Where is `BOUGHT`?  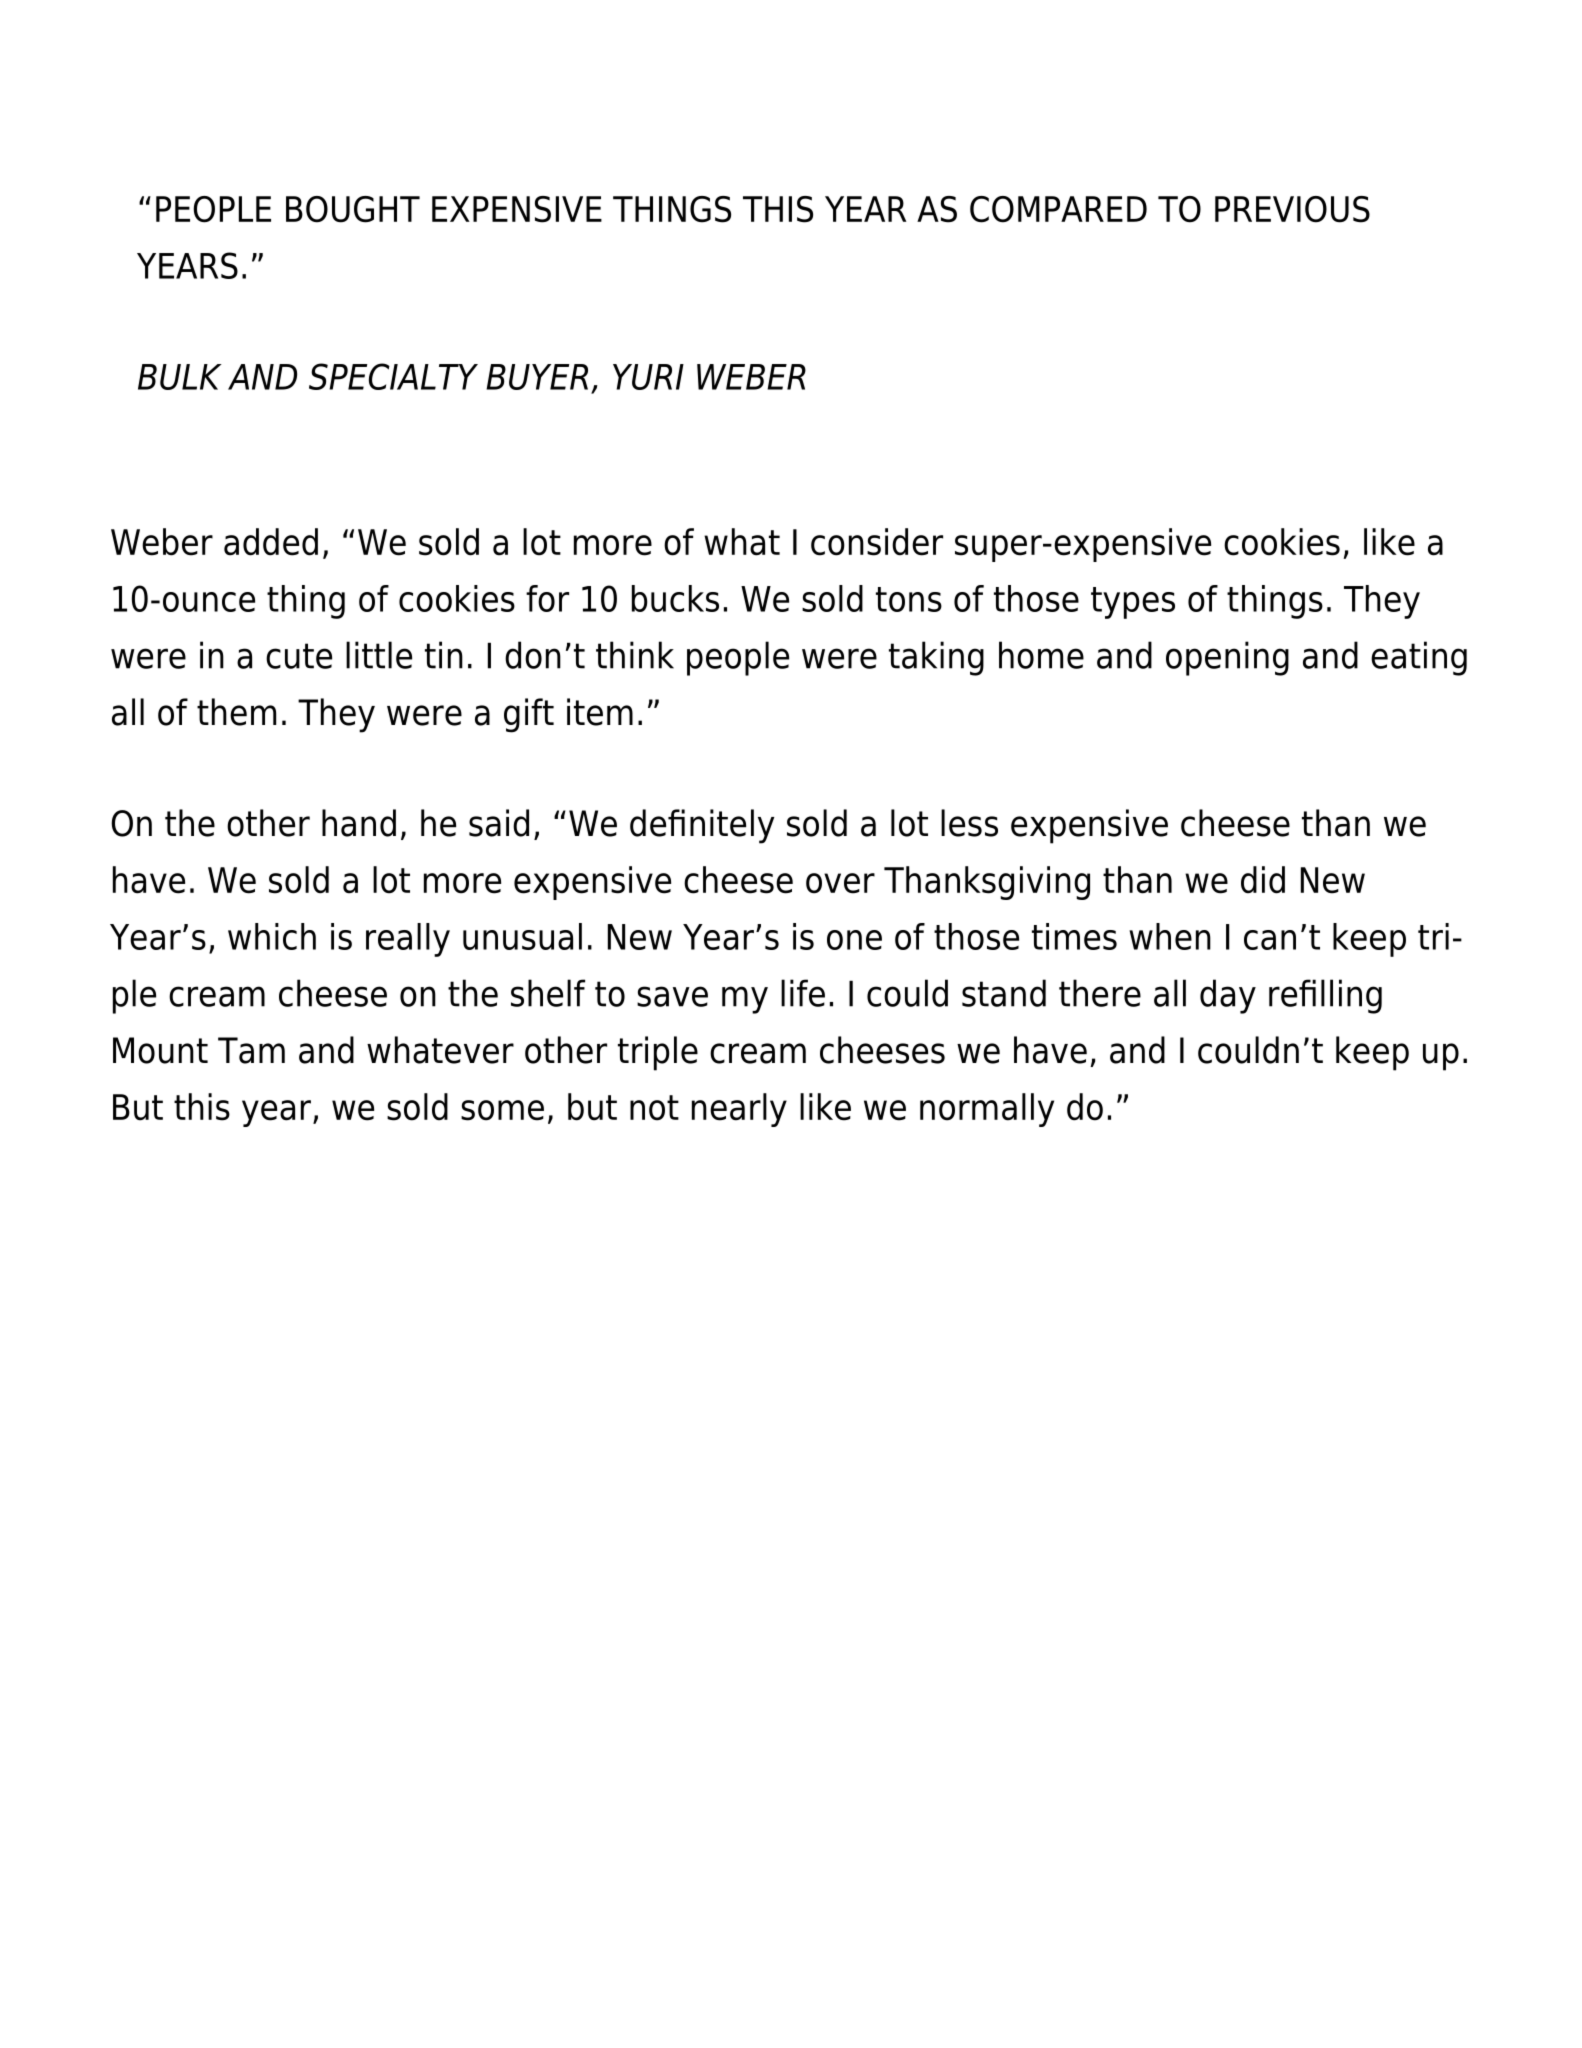 BOUGHT is located at coordinates (353, 209).
